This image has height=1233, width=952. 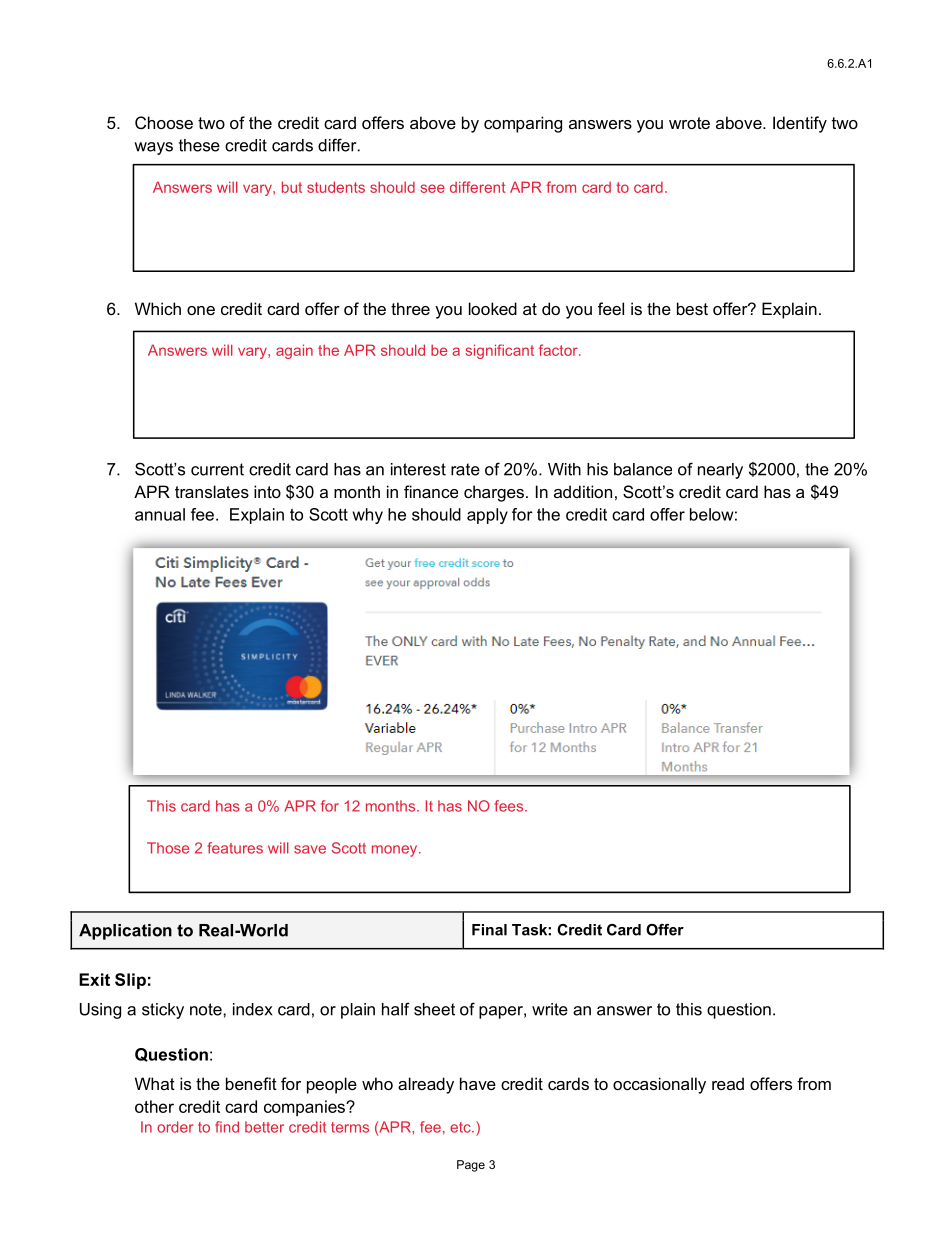 I want to click on Application, so click(x=125, y=932).
